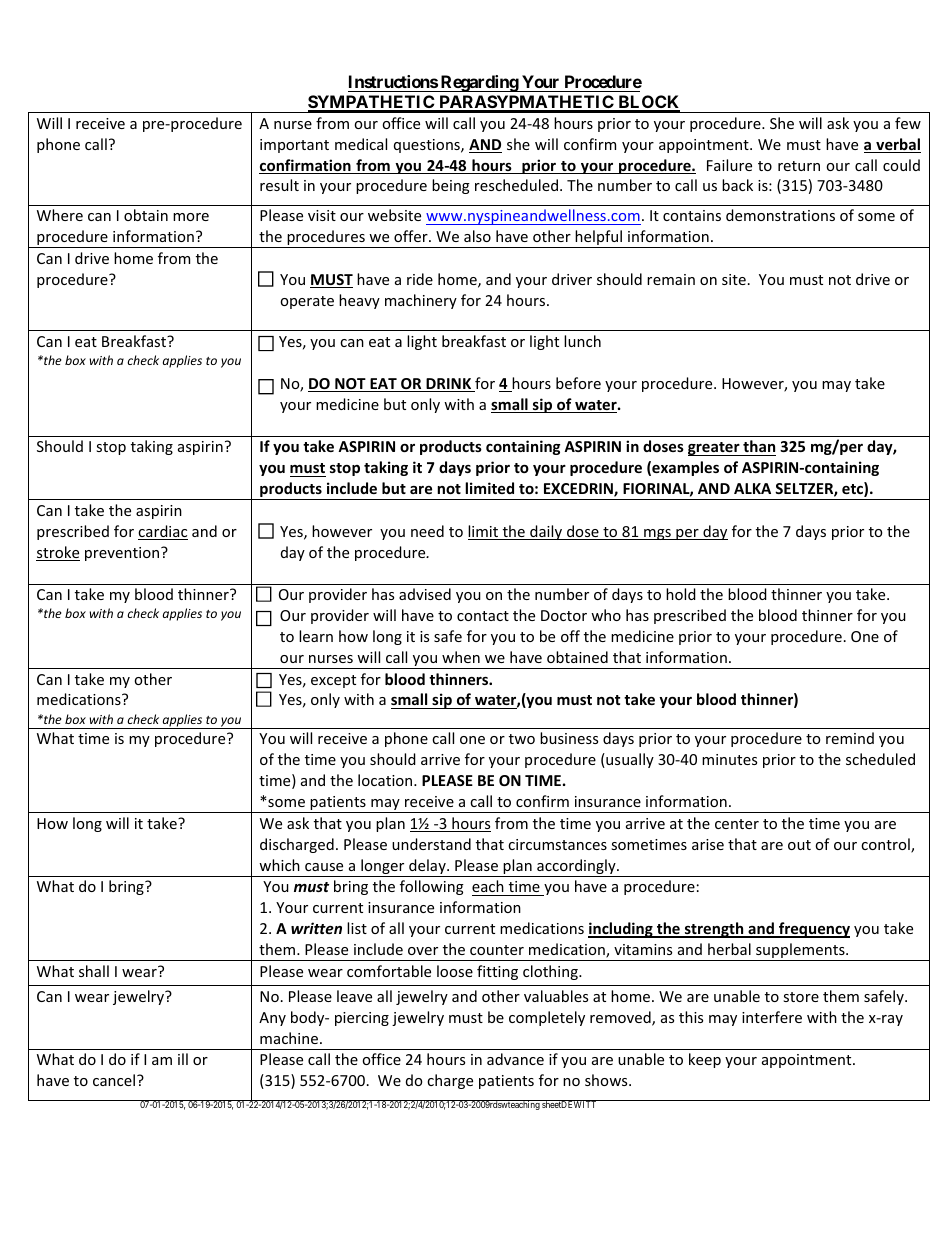  Describe the element at coordinates (759, 446) in the screenshot. I see `than` at that location.
